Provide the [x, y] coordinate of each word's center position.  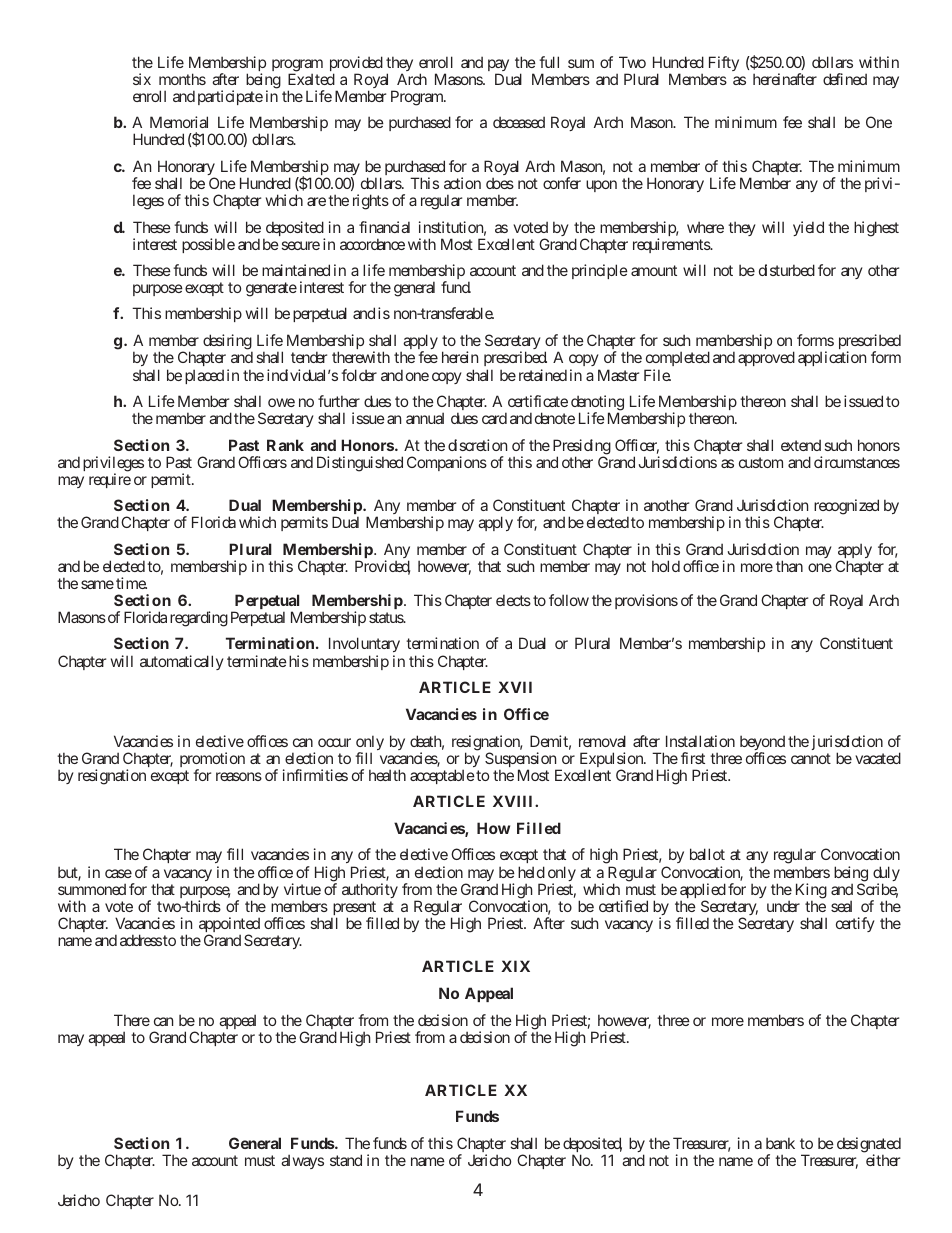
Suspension [521, 761]
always [302, 1161]
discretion [477, 445]
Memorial [179, 122]
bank [780, 1143]
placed [204, 376]
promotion [212, 761]
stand [346, 1160]
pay [498, 66]
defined [845, 79]
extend [801, 445]
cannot [811, 758]
